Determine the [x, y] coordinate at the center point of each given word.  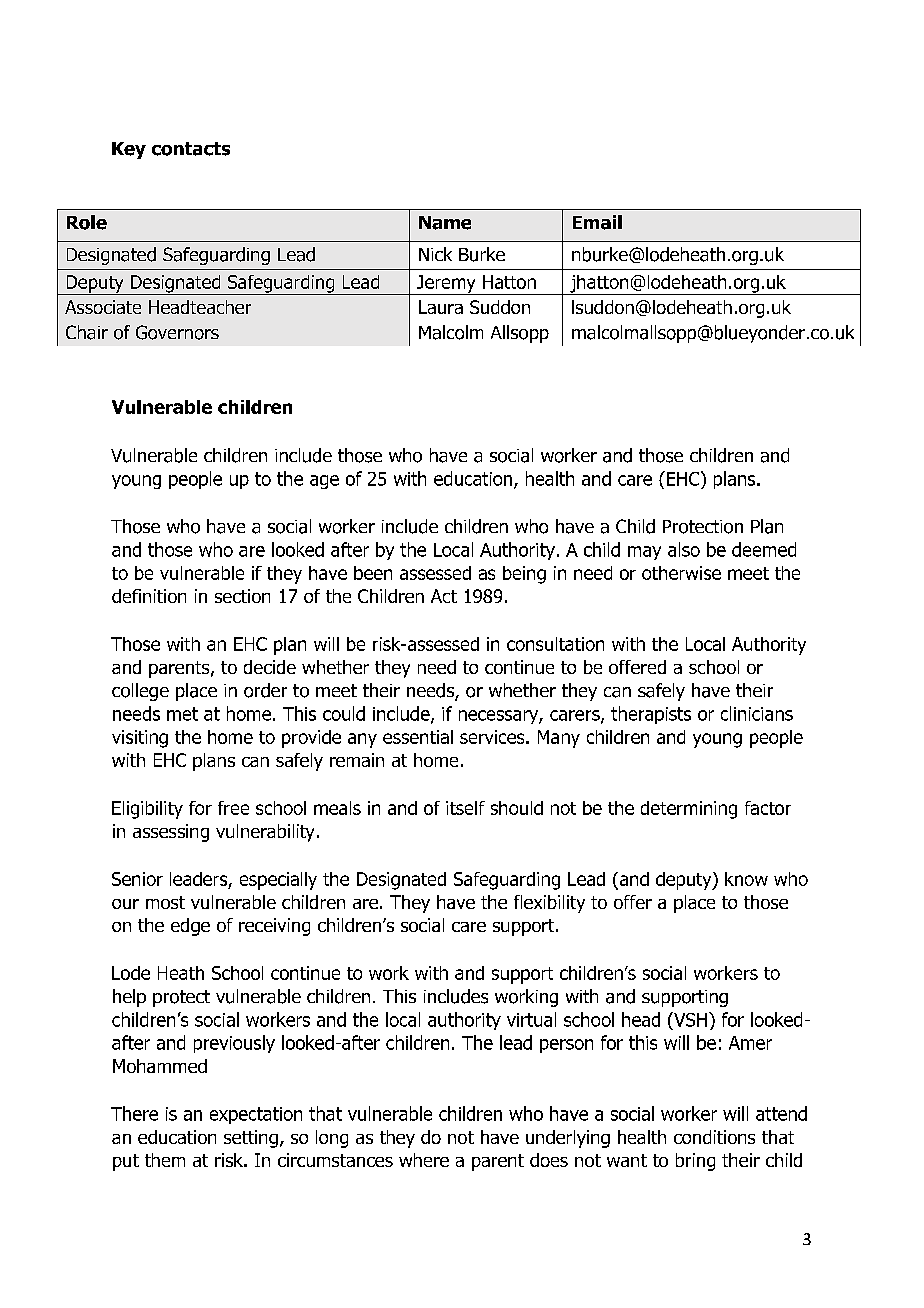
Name [445, 223]
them [165, 1160]
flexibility [549, 904]
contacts [191, 149]
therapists [651, 715]
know [746, 879]
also [684, 549]
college [140, 692]
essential [418, 737]
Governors [177, 332]
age [324, 482]
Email [597, 222]
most [165, 902]
